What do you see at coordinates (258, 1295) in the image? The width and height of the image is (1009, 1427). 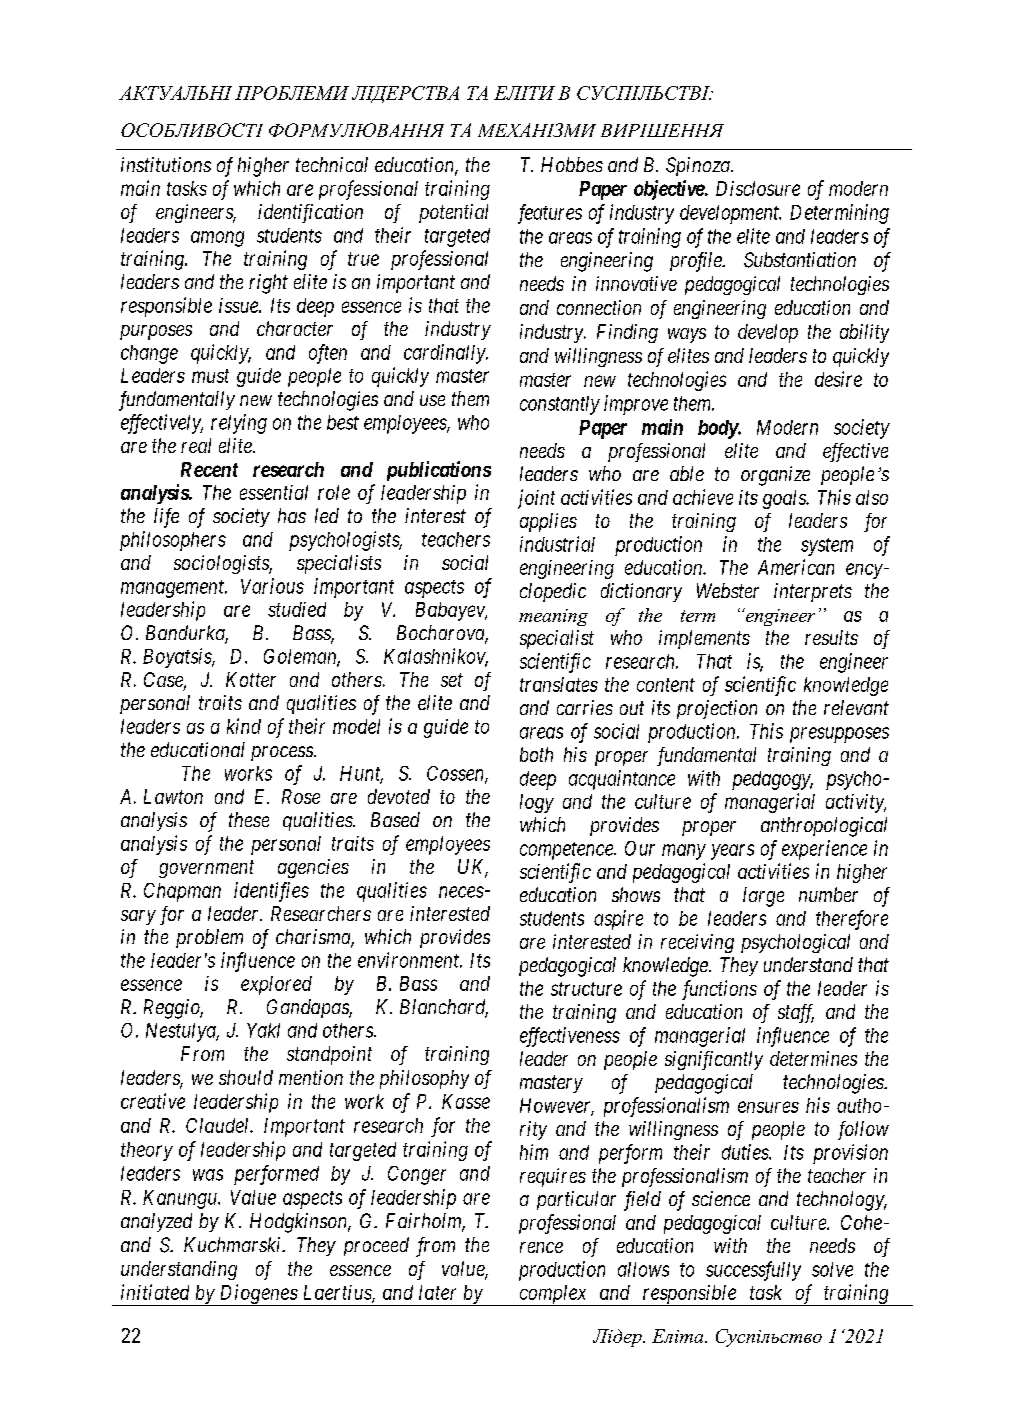 I see `Diogenes` at bounding box center [258, 1295].
